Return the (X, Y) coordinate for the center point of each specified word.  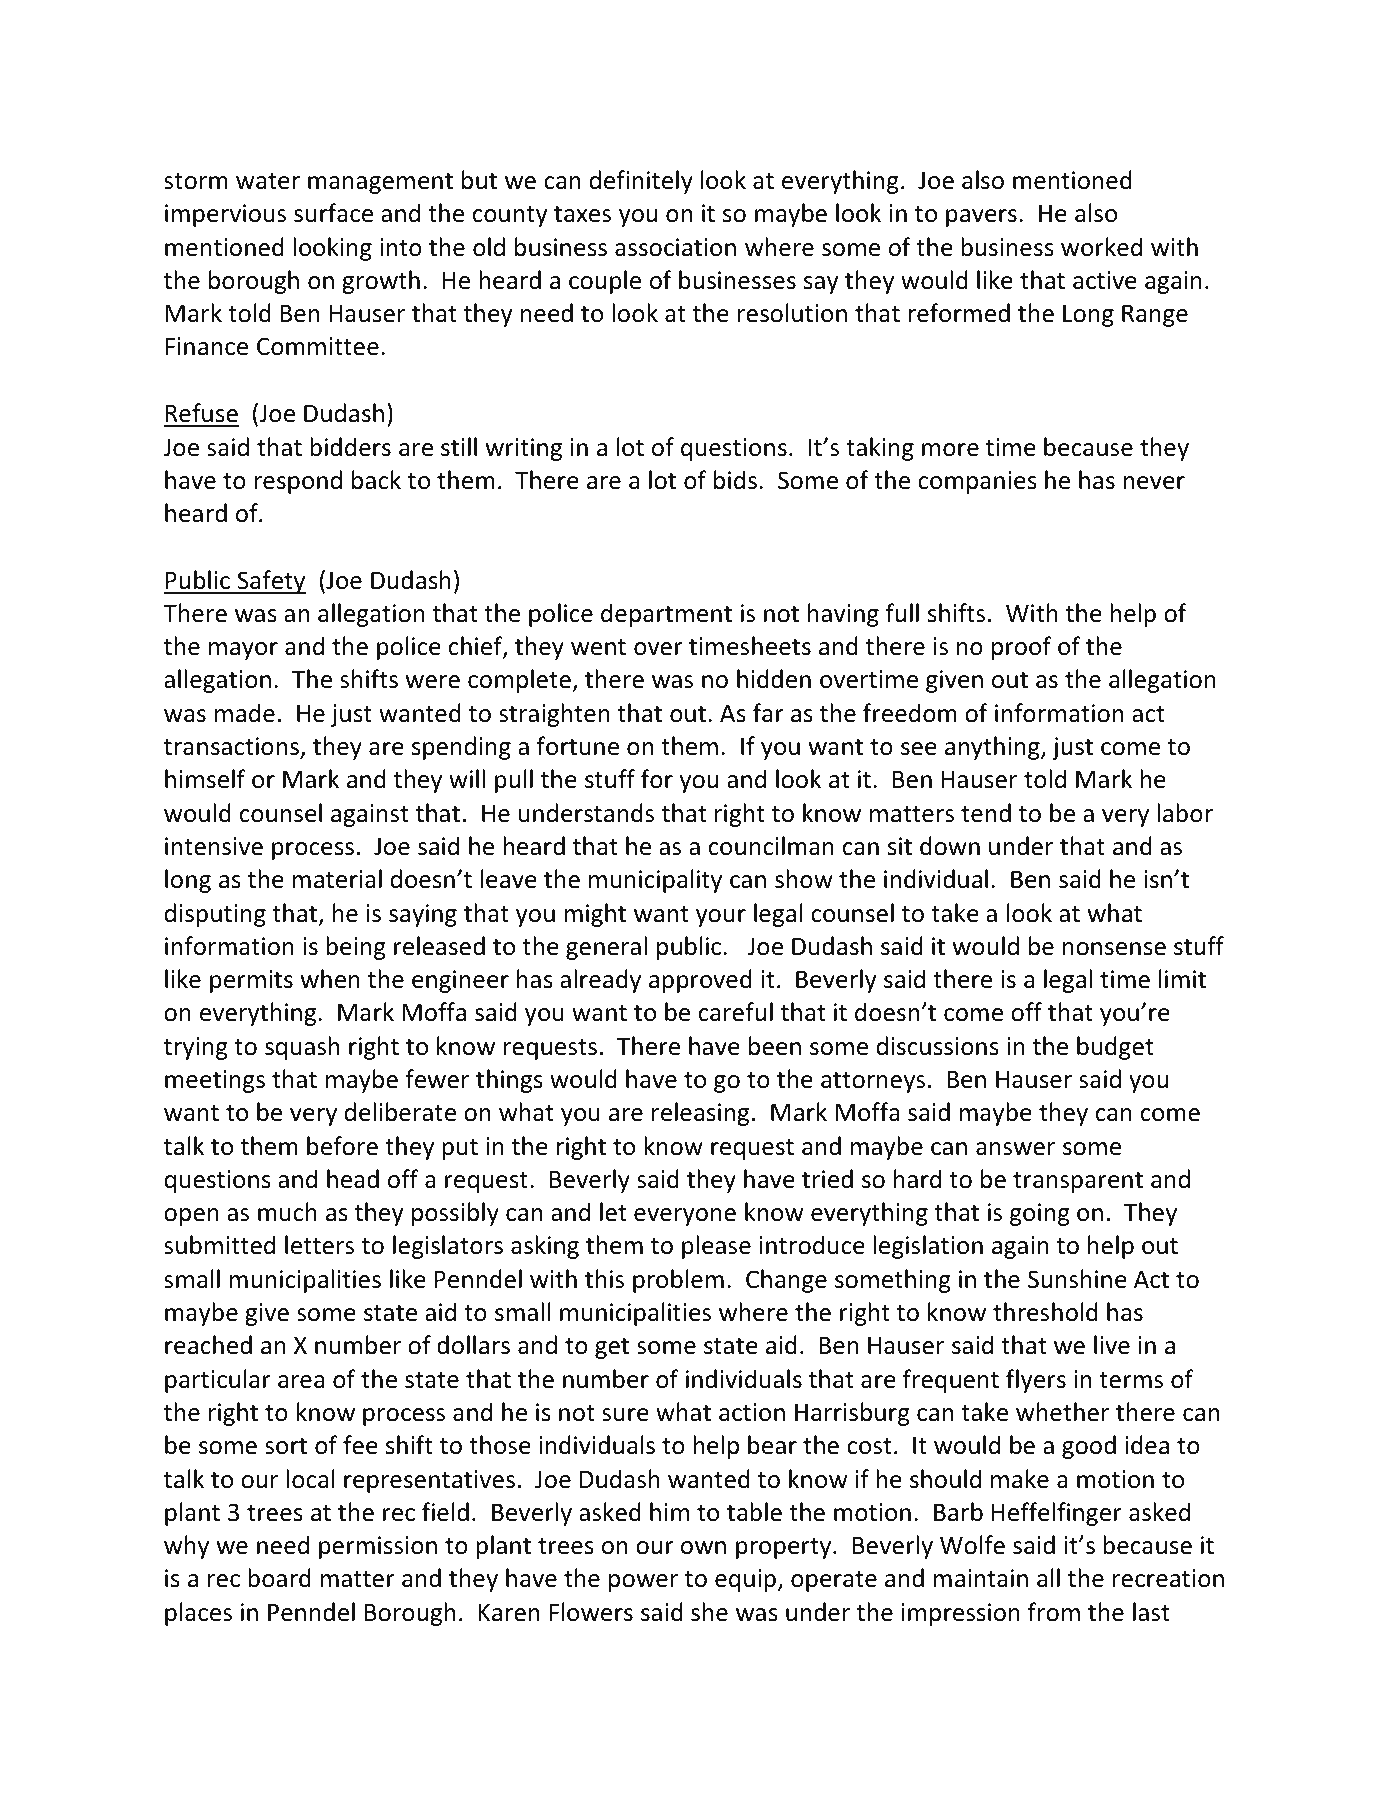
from (1054, 1612)
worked (1101, 247)
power (643, 1583)
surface (333, 213)
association (675, 247)
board (279, 1578)
